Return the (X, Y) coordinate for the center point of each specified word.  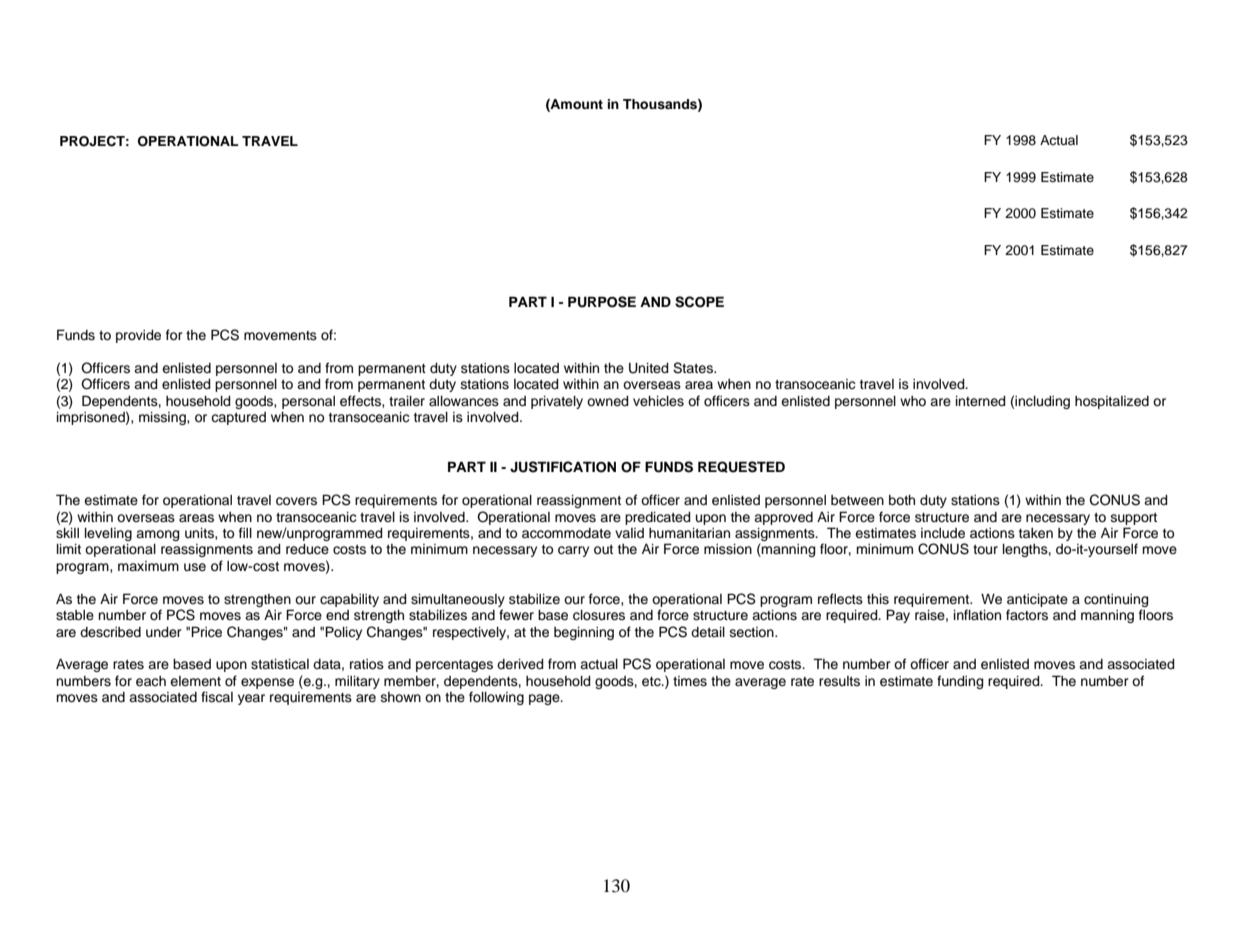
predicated (658, 518)
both (902, 500)
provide (138, 336)
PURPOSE (602, 302)
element (195, 681)
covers (296, 501)
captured (238, 418)
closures (599, 615)
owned (608, 401)
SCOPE (699, 302)
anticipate (1037, 600)
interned (981, 401)
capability (349, 600)
